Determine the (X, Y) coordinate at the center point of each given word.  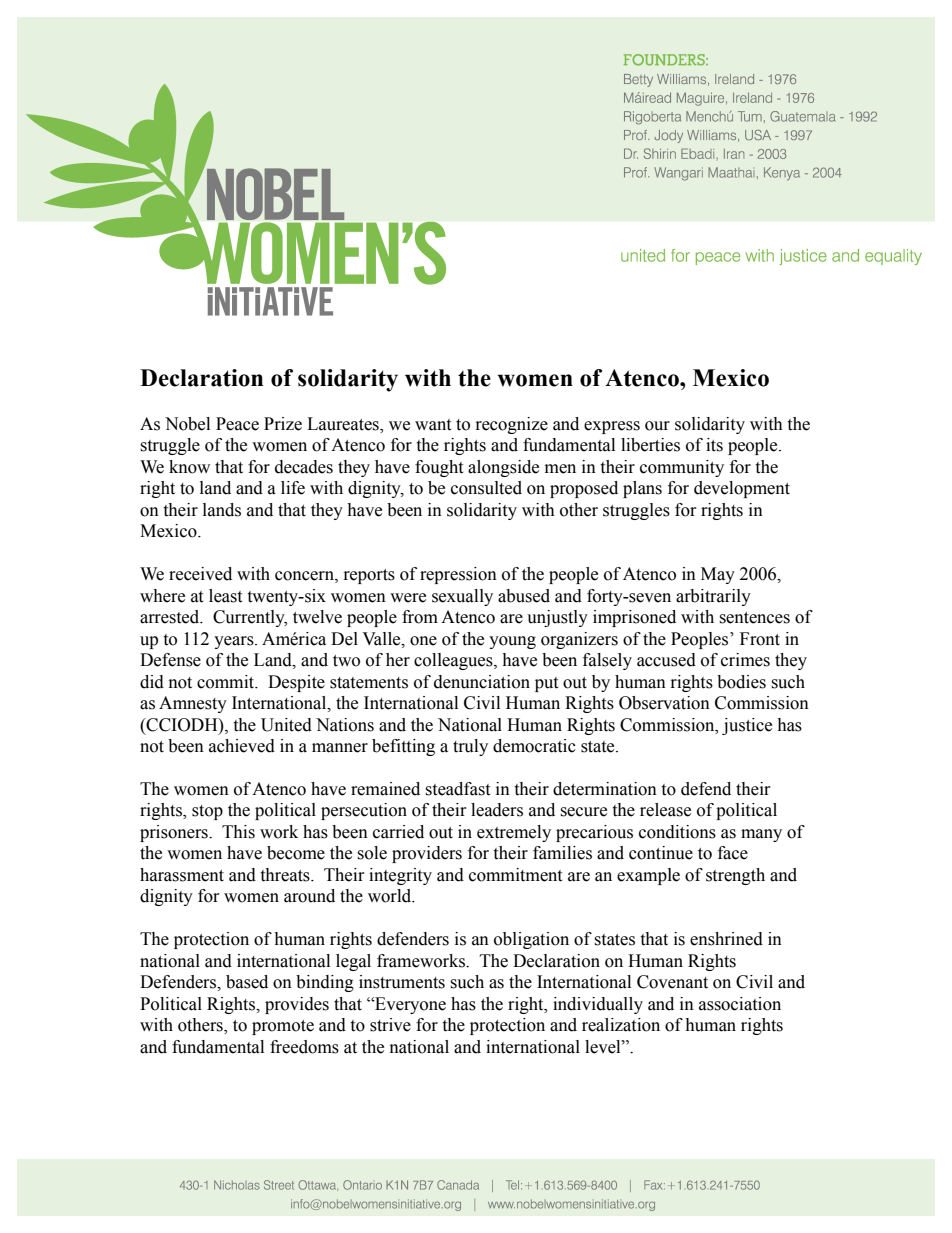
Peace (237, 424)
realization (621, 1025)
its (714, 445)
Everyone (409, 1005)
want (433, 425)
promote (283, 1027)
